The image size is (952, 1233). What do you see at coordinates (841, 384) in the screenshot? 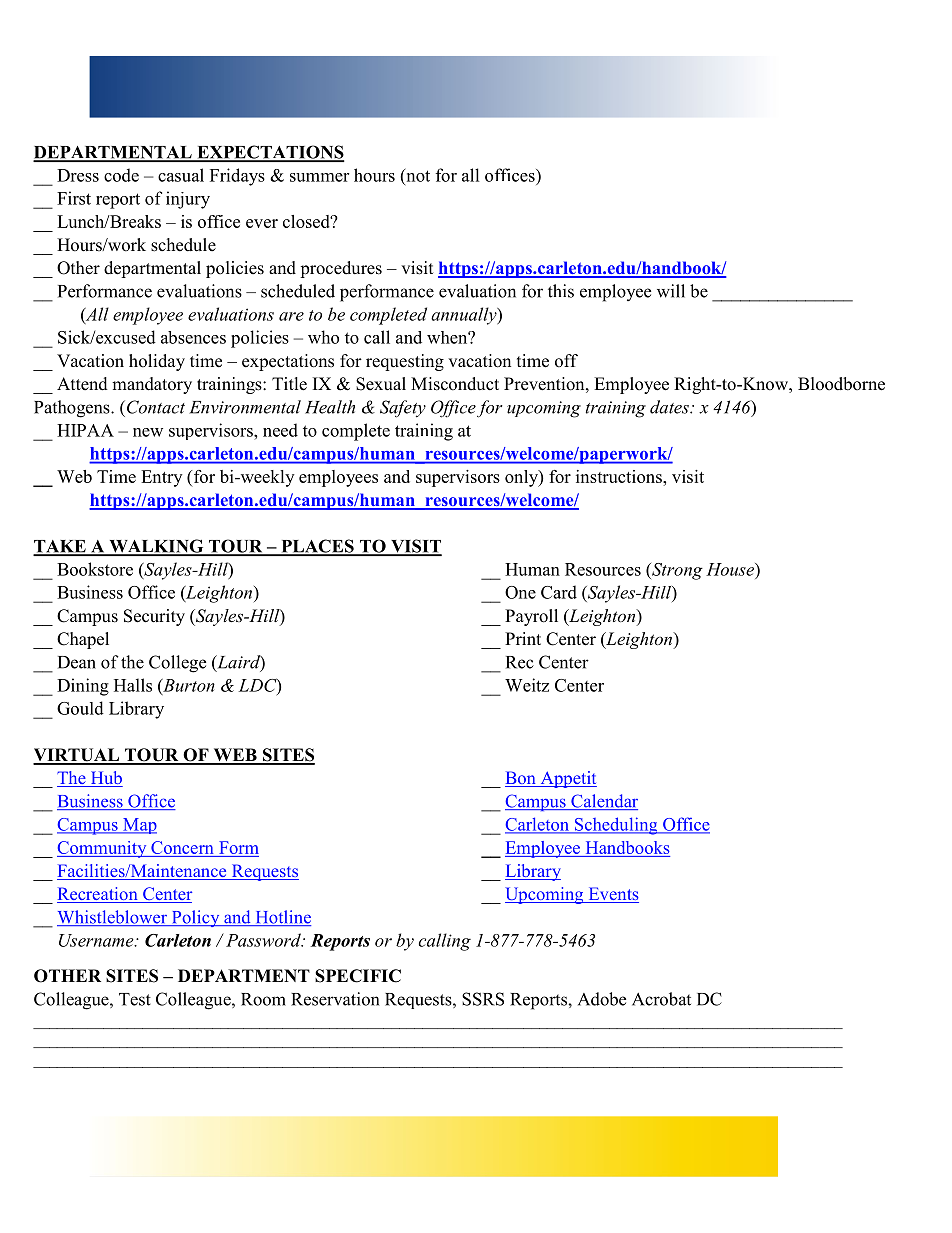
I see `Bloodborne` at bounding box center [841, 384].
